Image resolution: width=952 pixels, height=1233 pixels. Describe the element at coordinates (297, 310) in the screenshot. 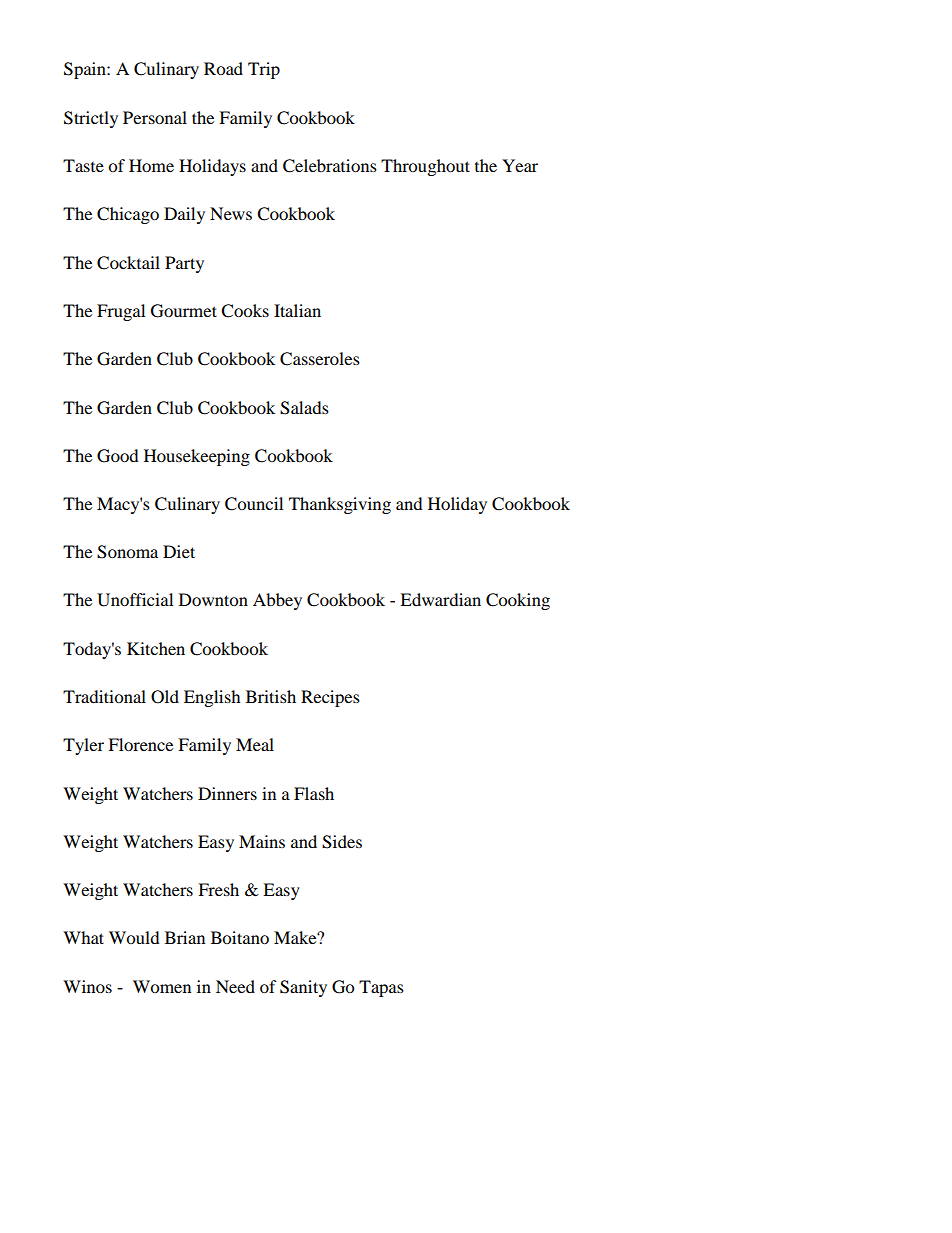

I see `Italian` at that location.
